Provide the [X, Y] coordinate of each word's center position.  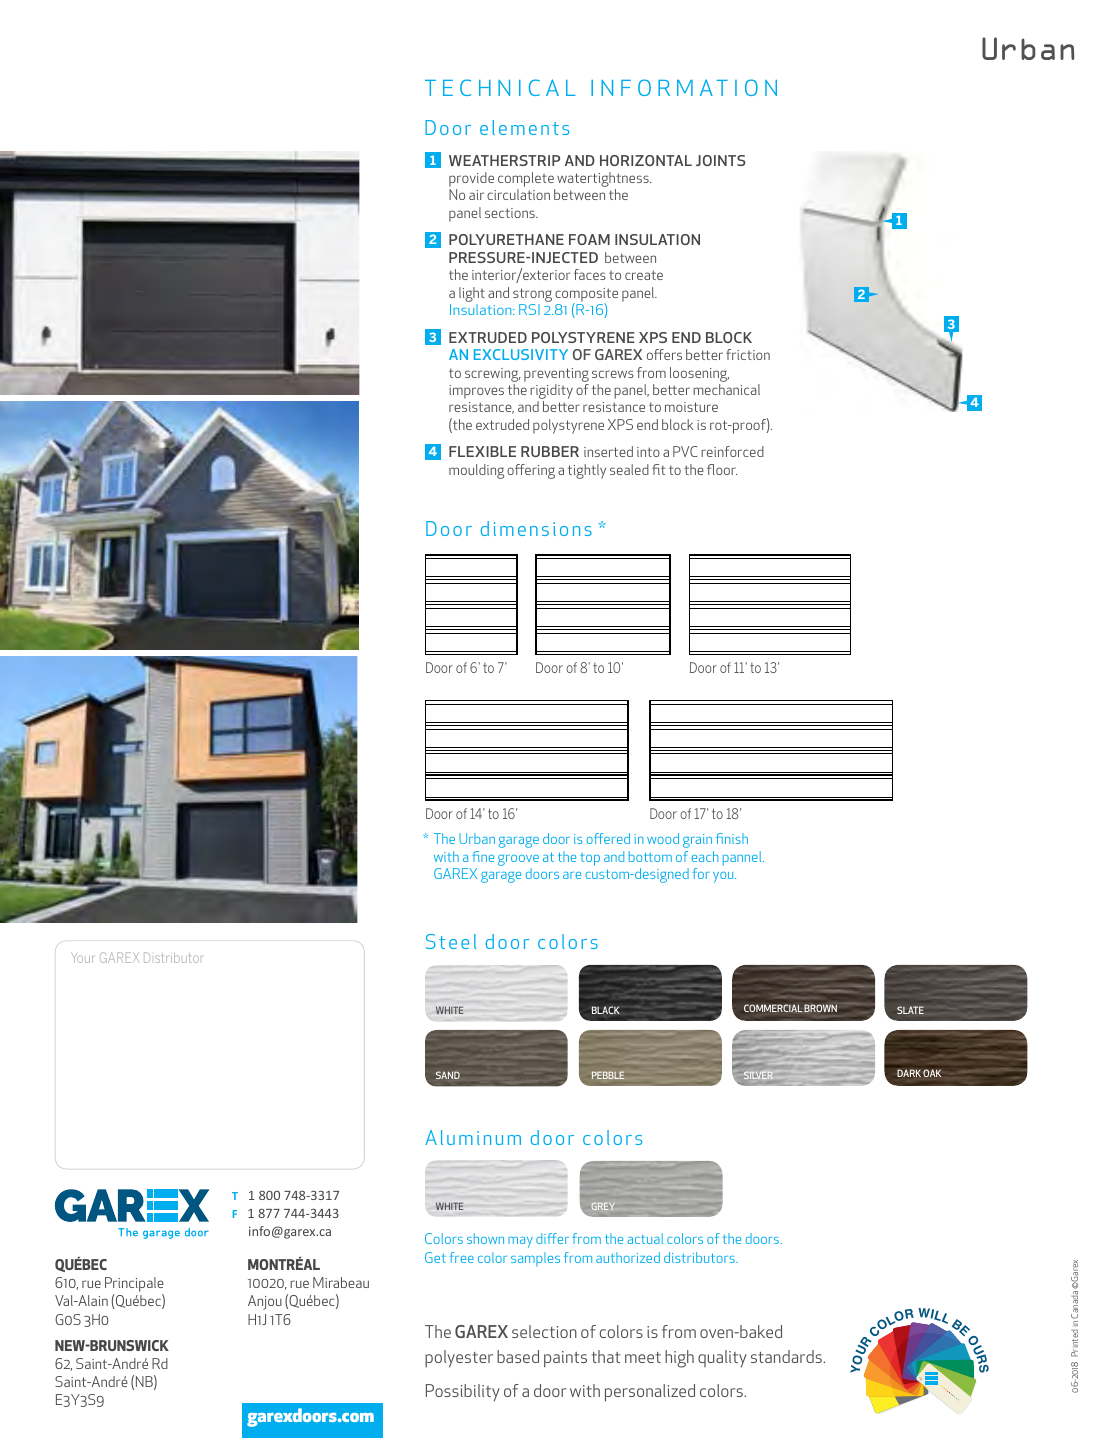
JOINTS [721, 160]
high [679, 1359]
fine [483, 856]
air [476, 195]
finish [732, 838]
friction [748, 354]
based [518, 1356]
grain [697, 841]
